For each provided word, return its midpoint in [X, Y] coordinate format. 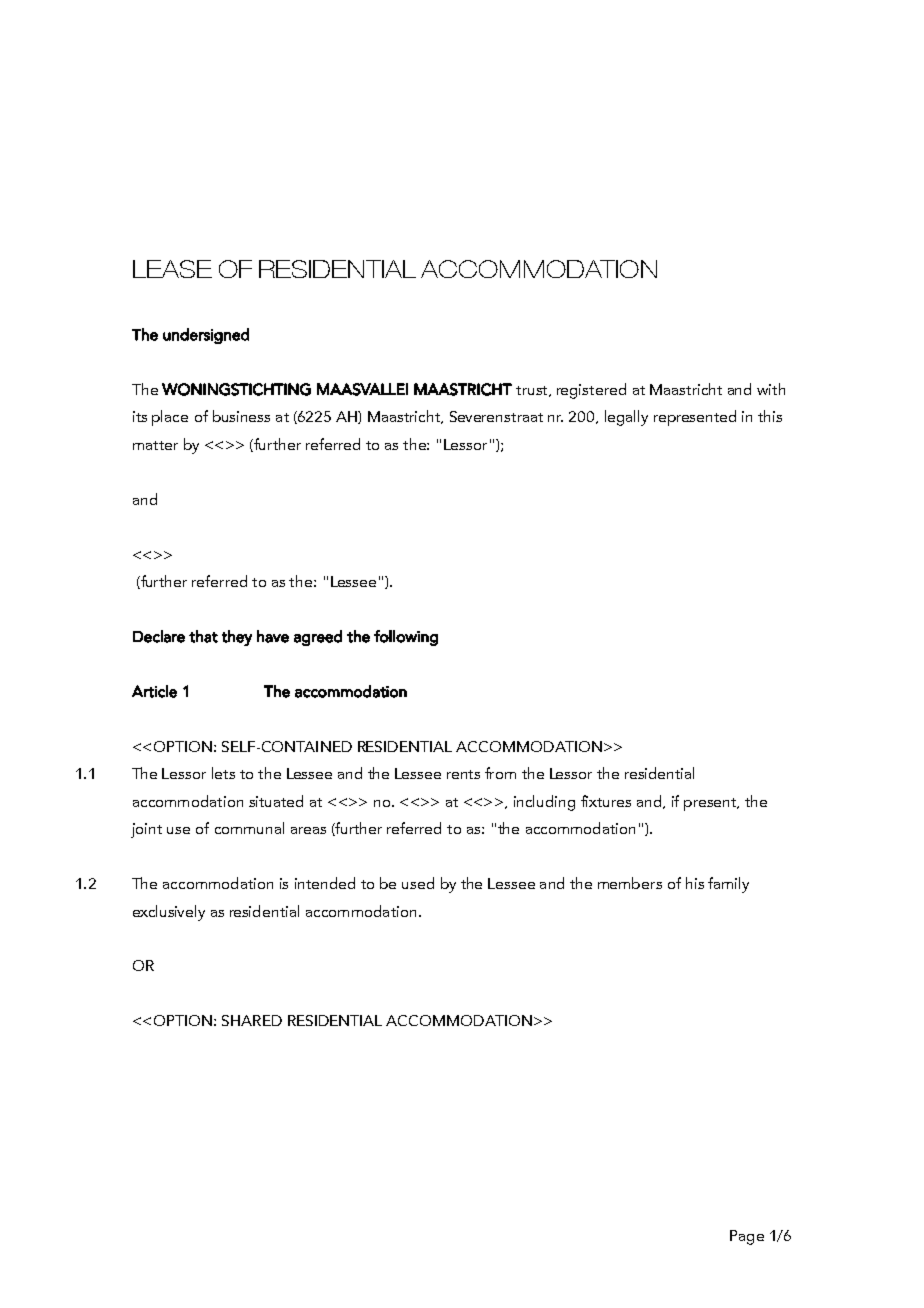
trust [533, 391]
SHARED [252, 1020]
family [728, 885]
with [771, 389]
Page [747, 1237]
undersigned [206, 336]
